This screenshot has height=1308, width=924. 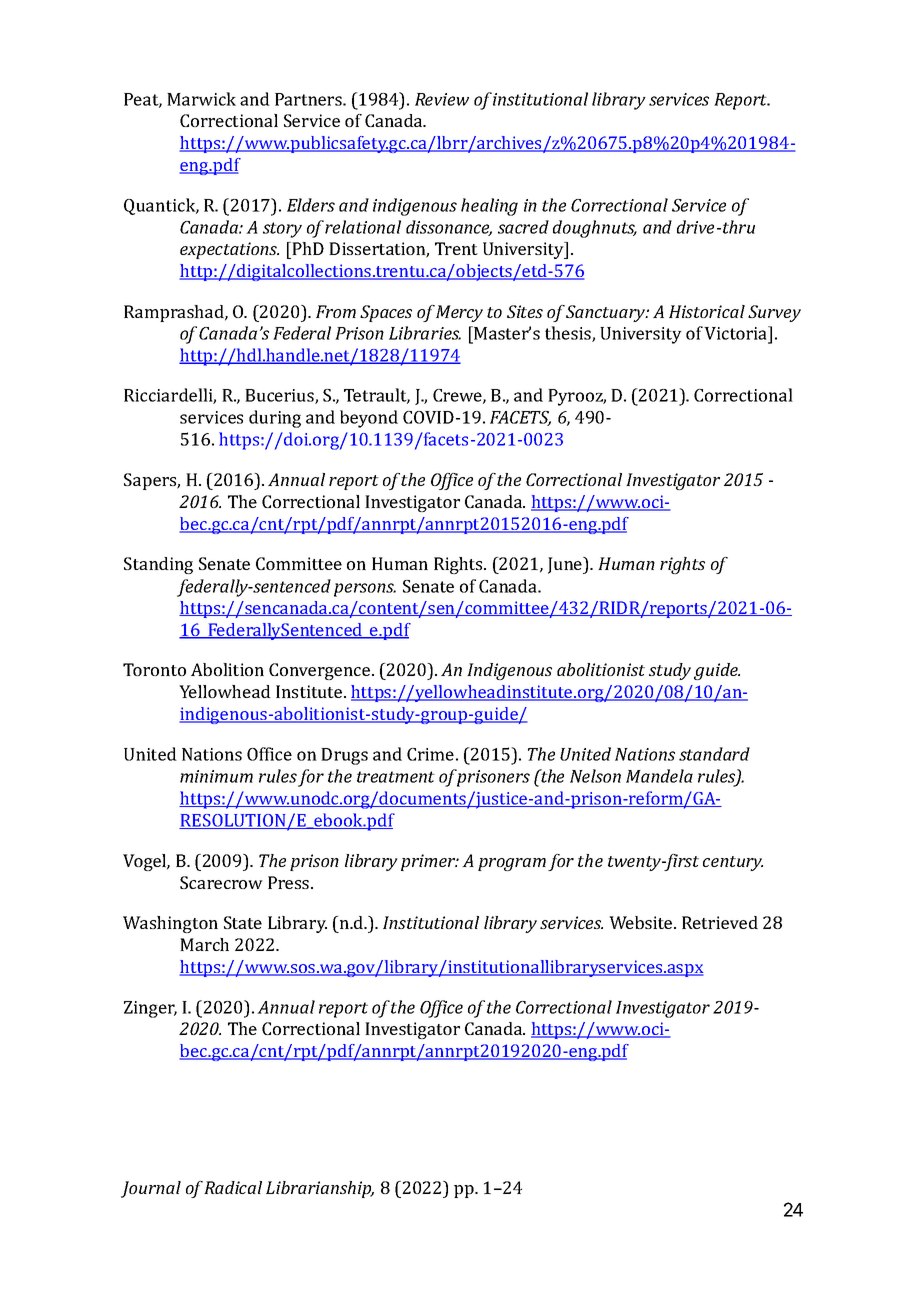 What do you see at coordinates (154, 669) in the screenshot?
I see `Toronto` at bounding box center [154, 669].
